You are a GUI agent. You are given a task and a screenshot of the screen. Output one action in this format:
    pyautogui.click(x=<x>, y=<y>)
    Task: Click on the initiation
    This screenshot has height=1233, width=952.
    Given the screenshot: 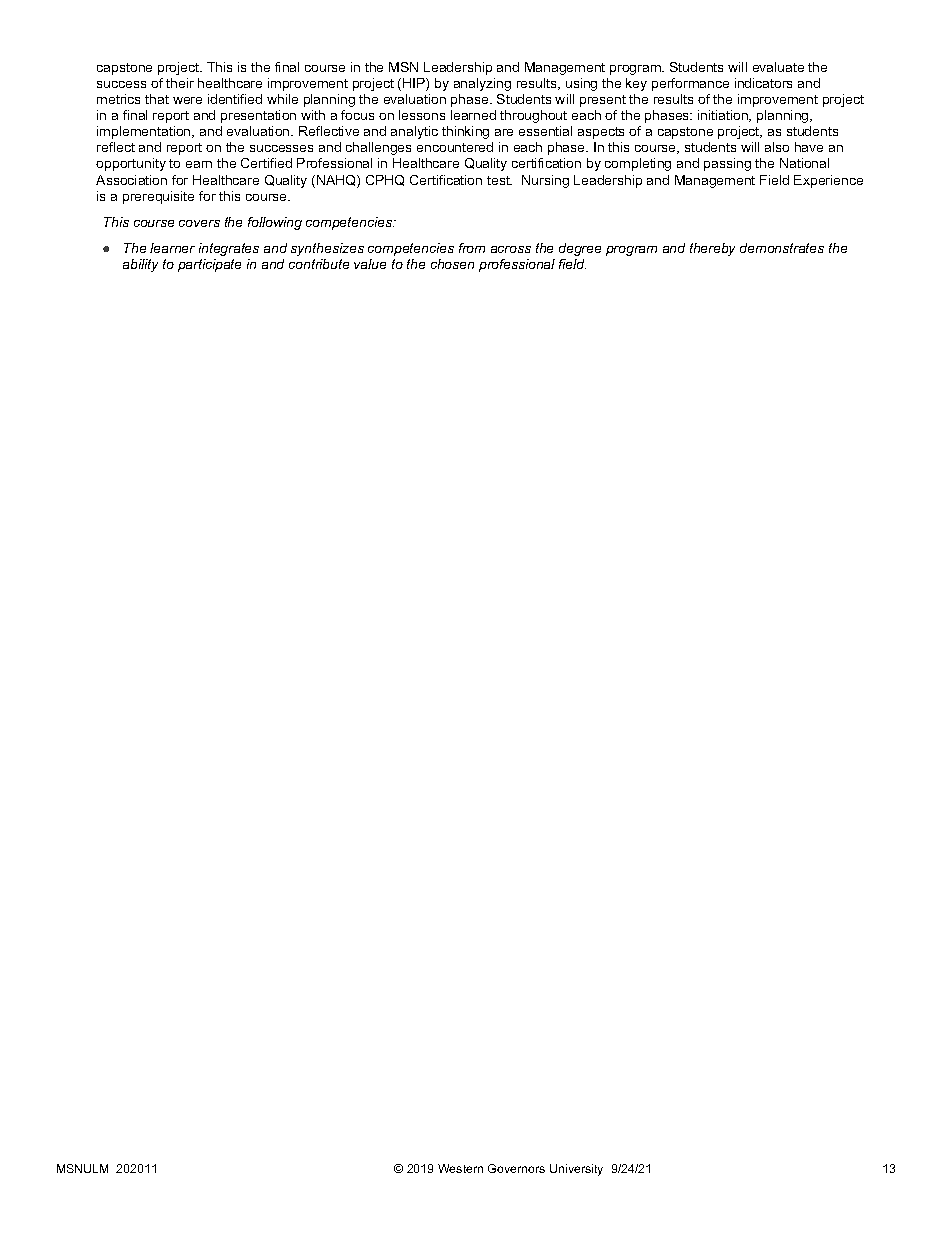 What is the action you would take?
    pyautogui.click(x=724, y=116)
